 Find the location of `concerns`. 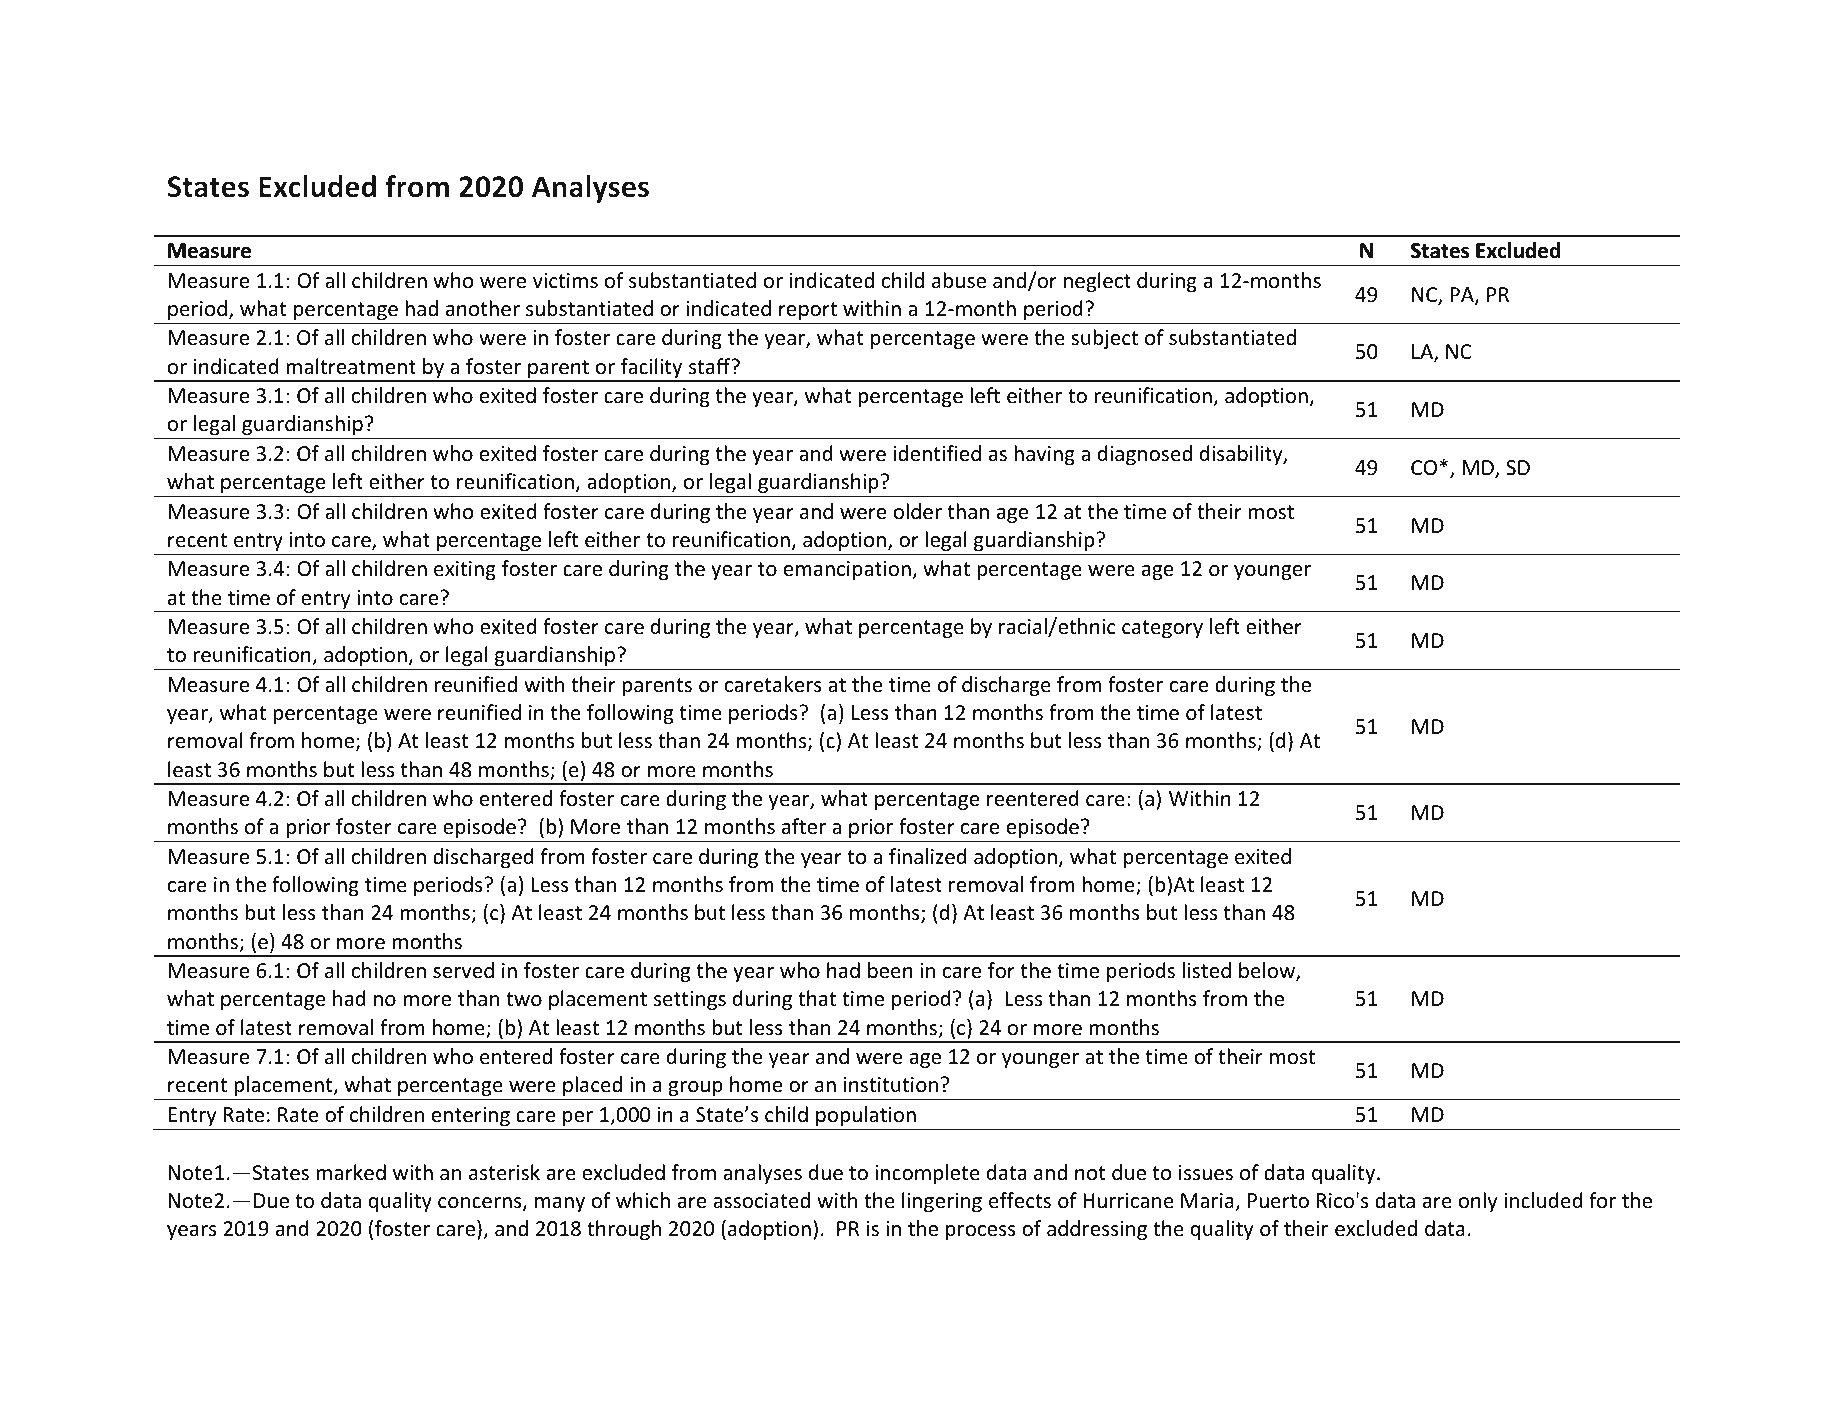

concerns is located at coordinates (481, 1204).
